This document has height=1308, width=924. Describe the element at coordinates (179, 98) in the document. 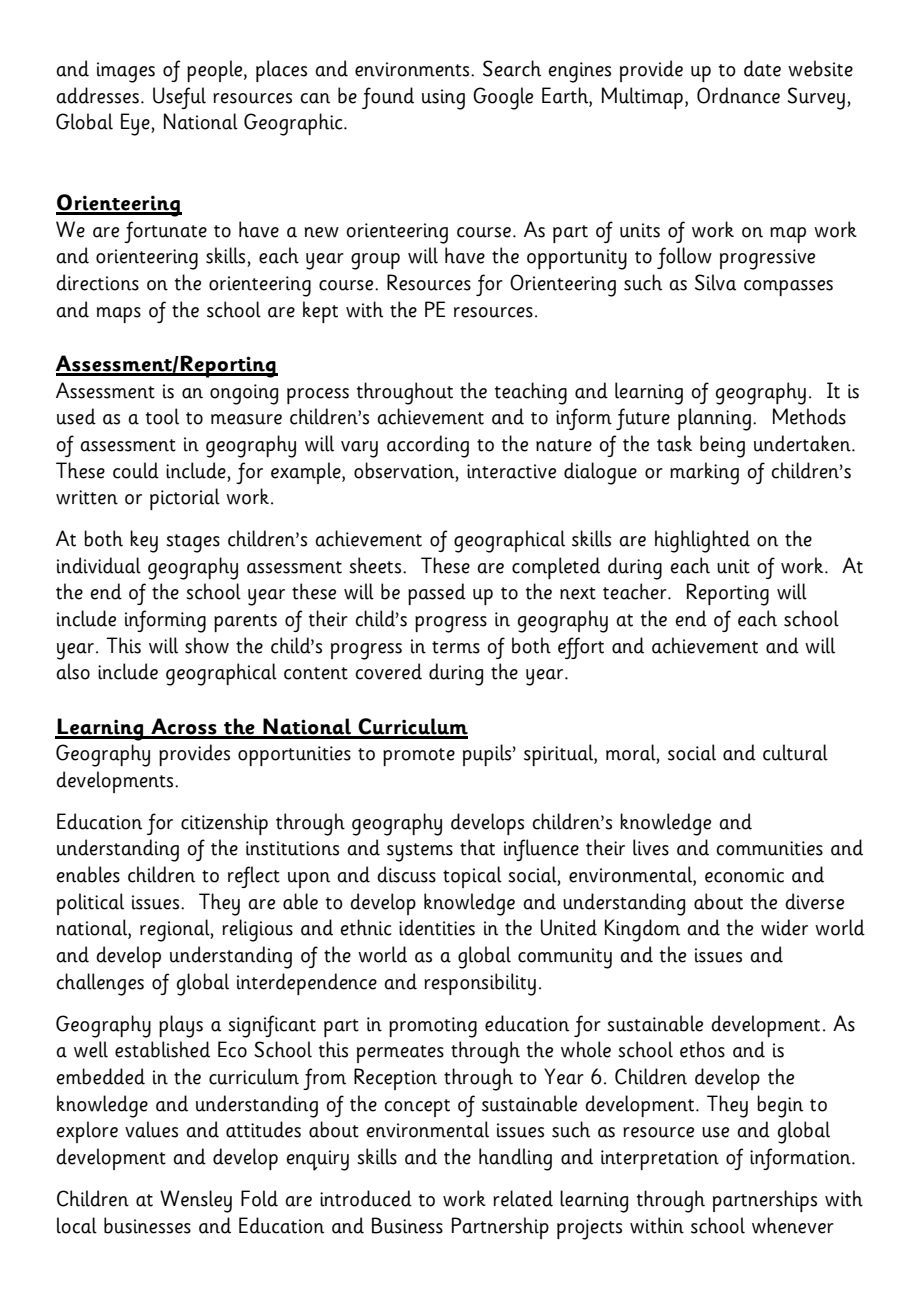

I see `Useful` at that location.
